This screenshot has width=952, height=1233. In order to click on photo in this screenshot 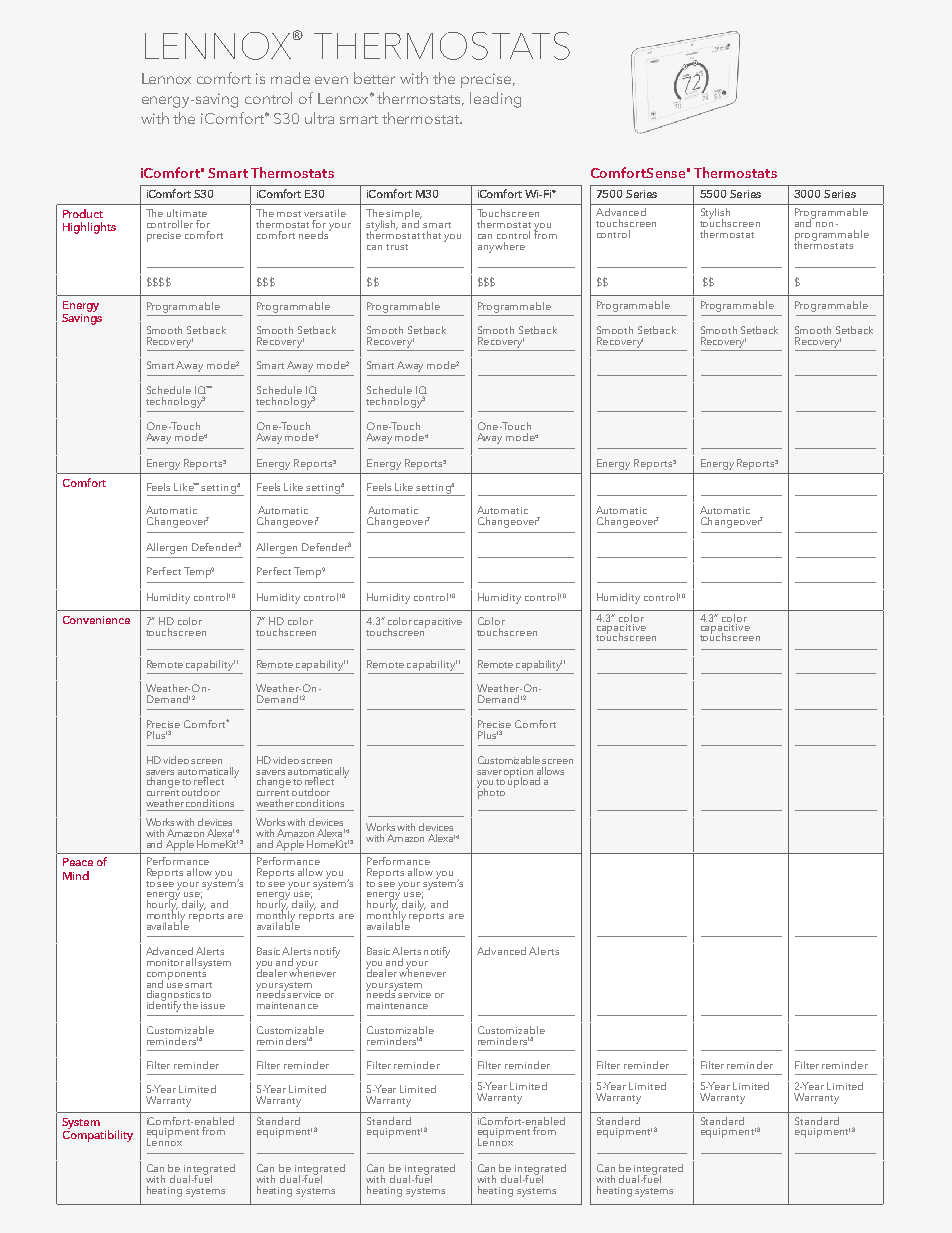, I will do `click(491, 792)`.
